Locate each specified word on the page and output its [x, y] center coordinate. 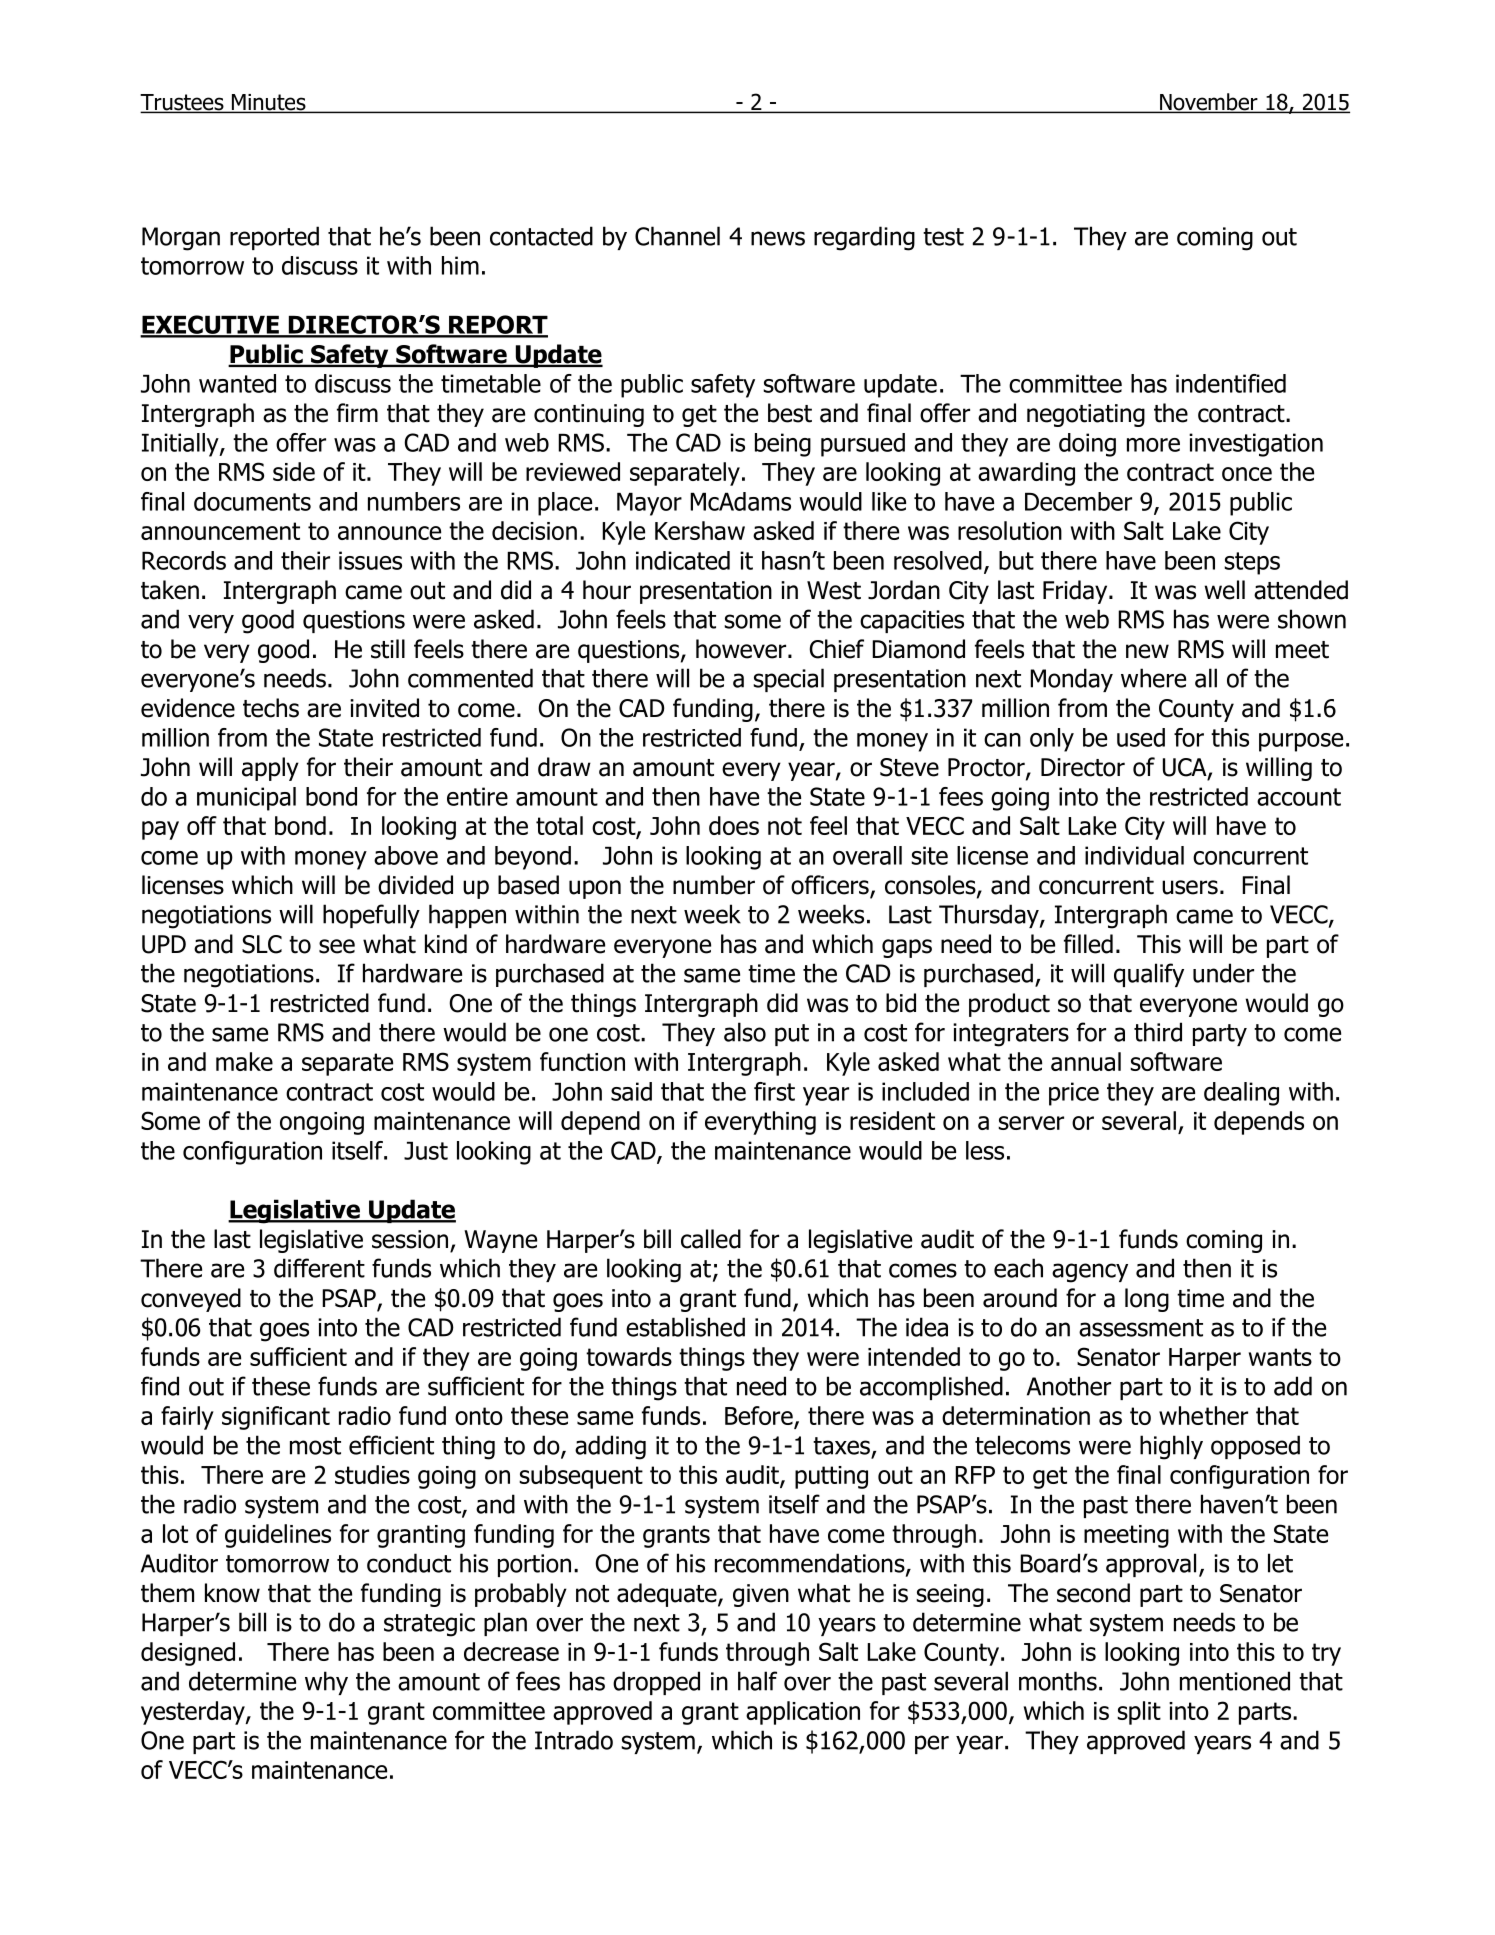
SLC [262, 944]
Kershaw [700, 530]
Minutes [269, 103]
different [319, 1268]
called [711, 1239]
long [1147, 1300]
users [1190, 887]
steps [1252, 563]
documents [252, 501]
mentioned [1235, 1681]
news [778, 238]
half [757, 1681]
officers [831, 886]
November [1209, 103]
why [326, 1683]
